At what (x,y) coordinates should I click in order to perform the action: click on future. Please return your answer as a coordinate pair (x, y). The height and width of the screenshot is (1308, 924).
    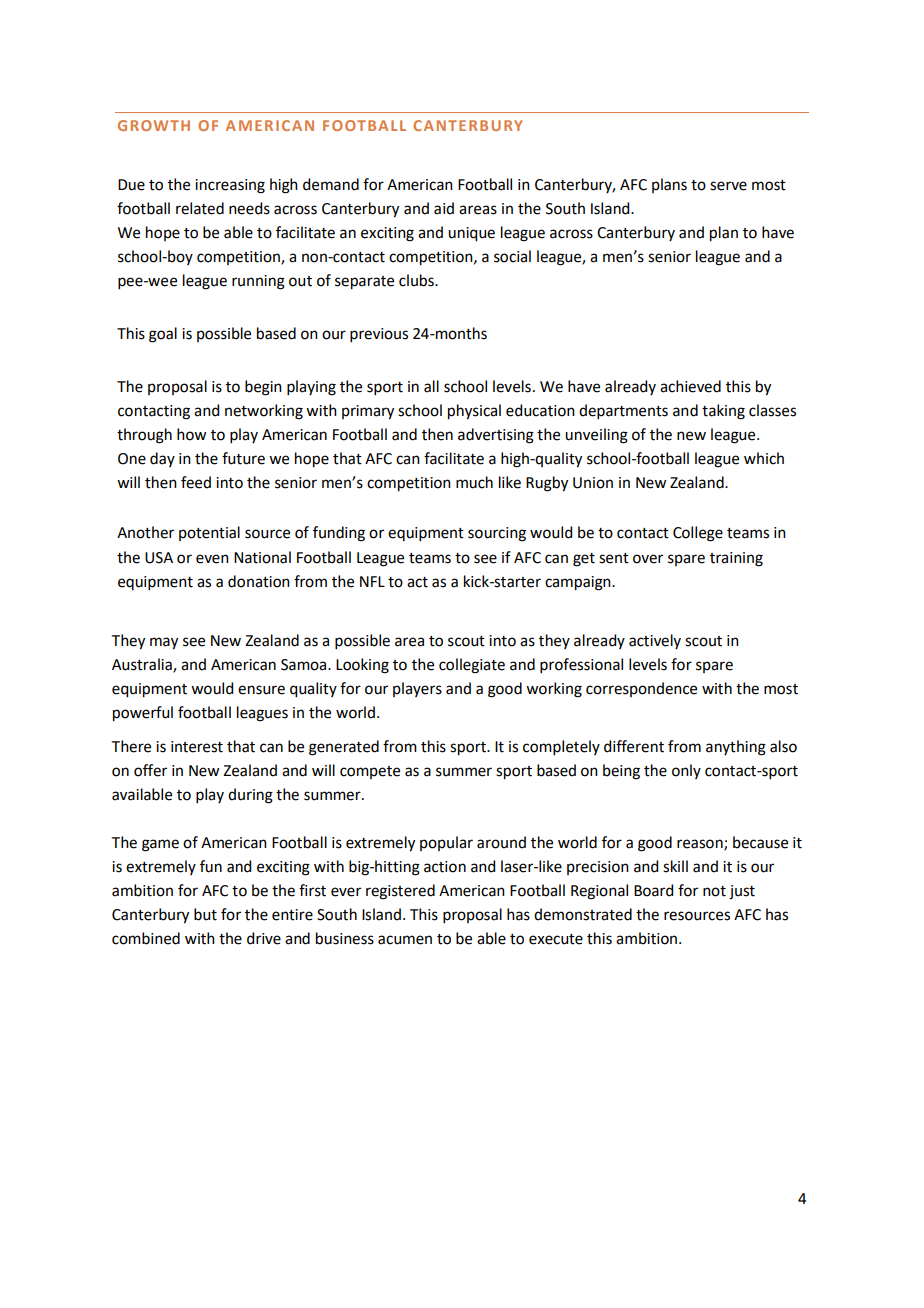
    Looking at the image, I should click on (243, 458).
